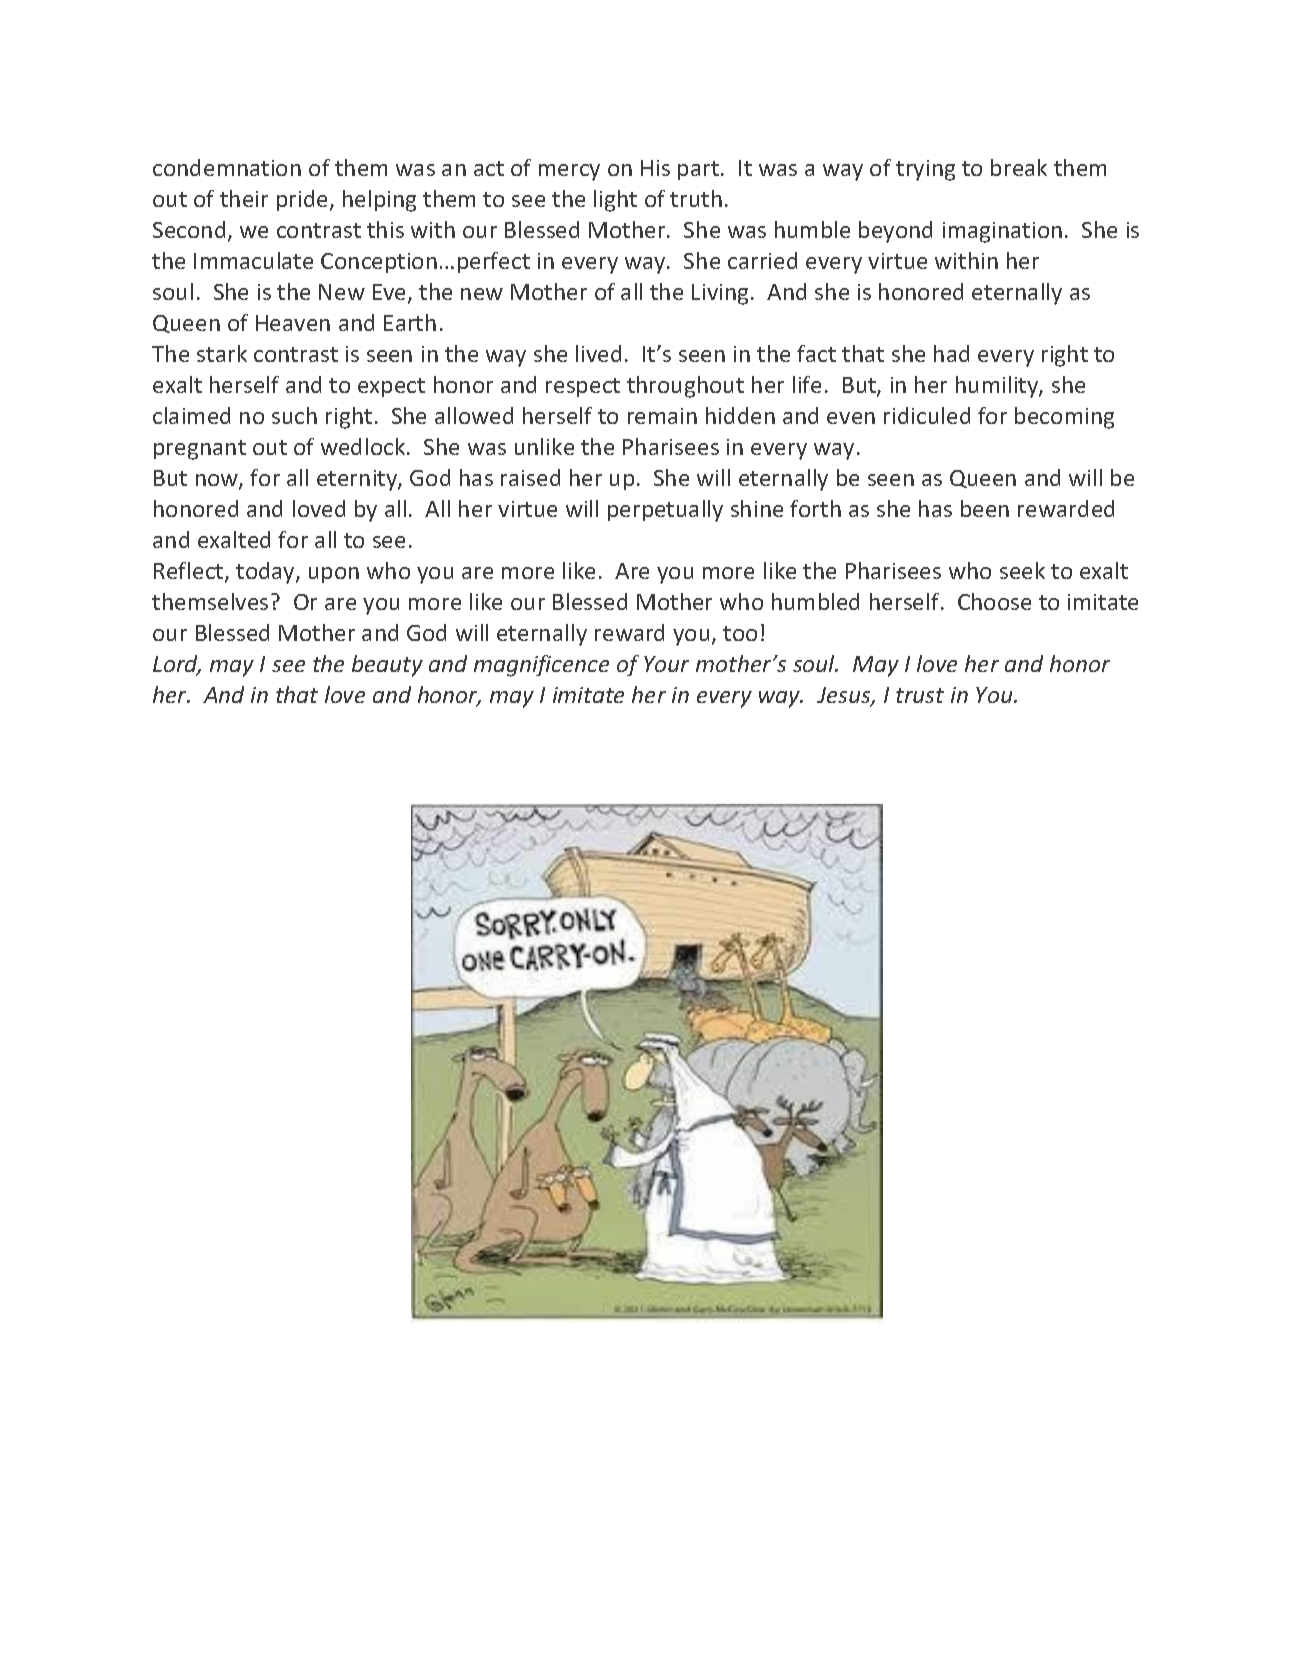 Image resolution: width=1295 pixels, height=1675 pixels. What do you see at coordinates (662, 416) in the page?
I see `remain` at bounding box center [662, 416].
